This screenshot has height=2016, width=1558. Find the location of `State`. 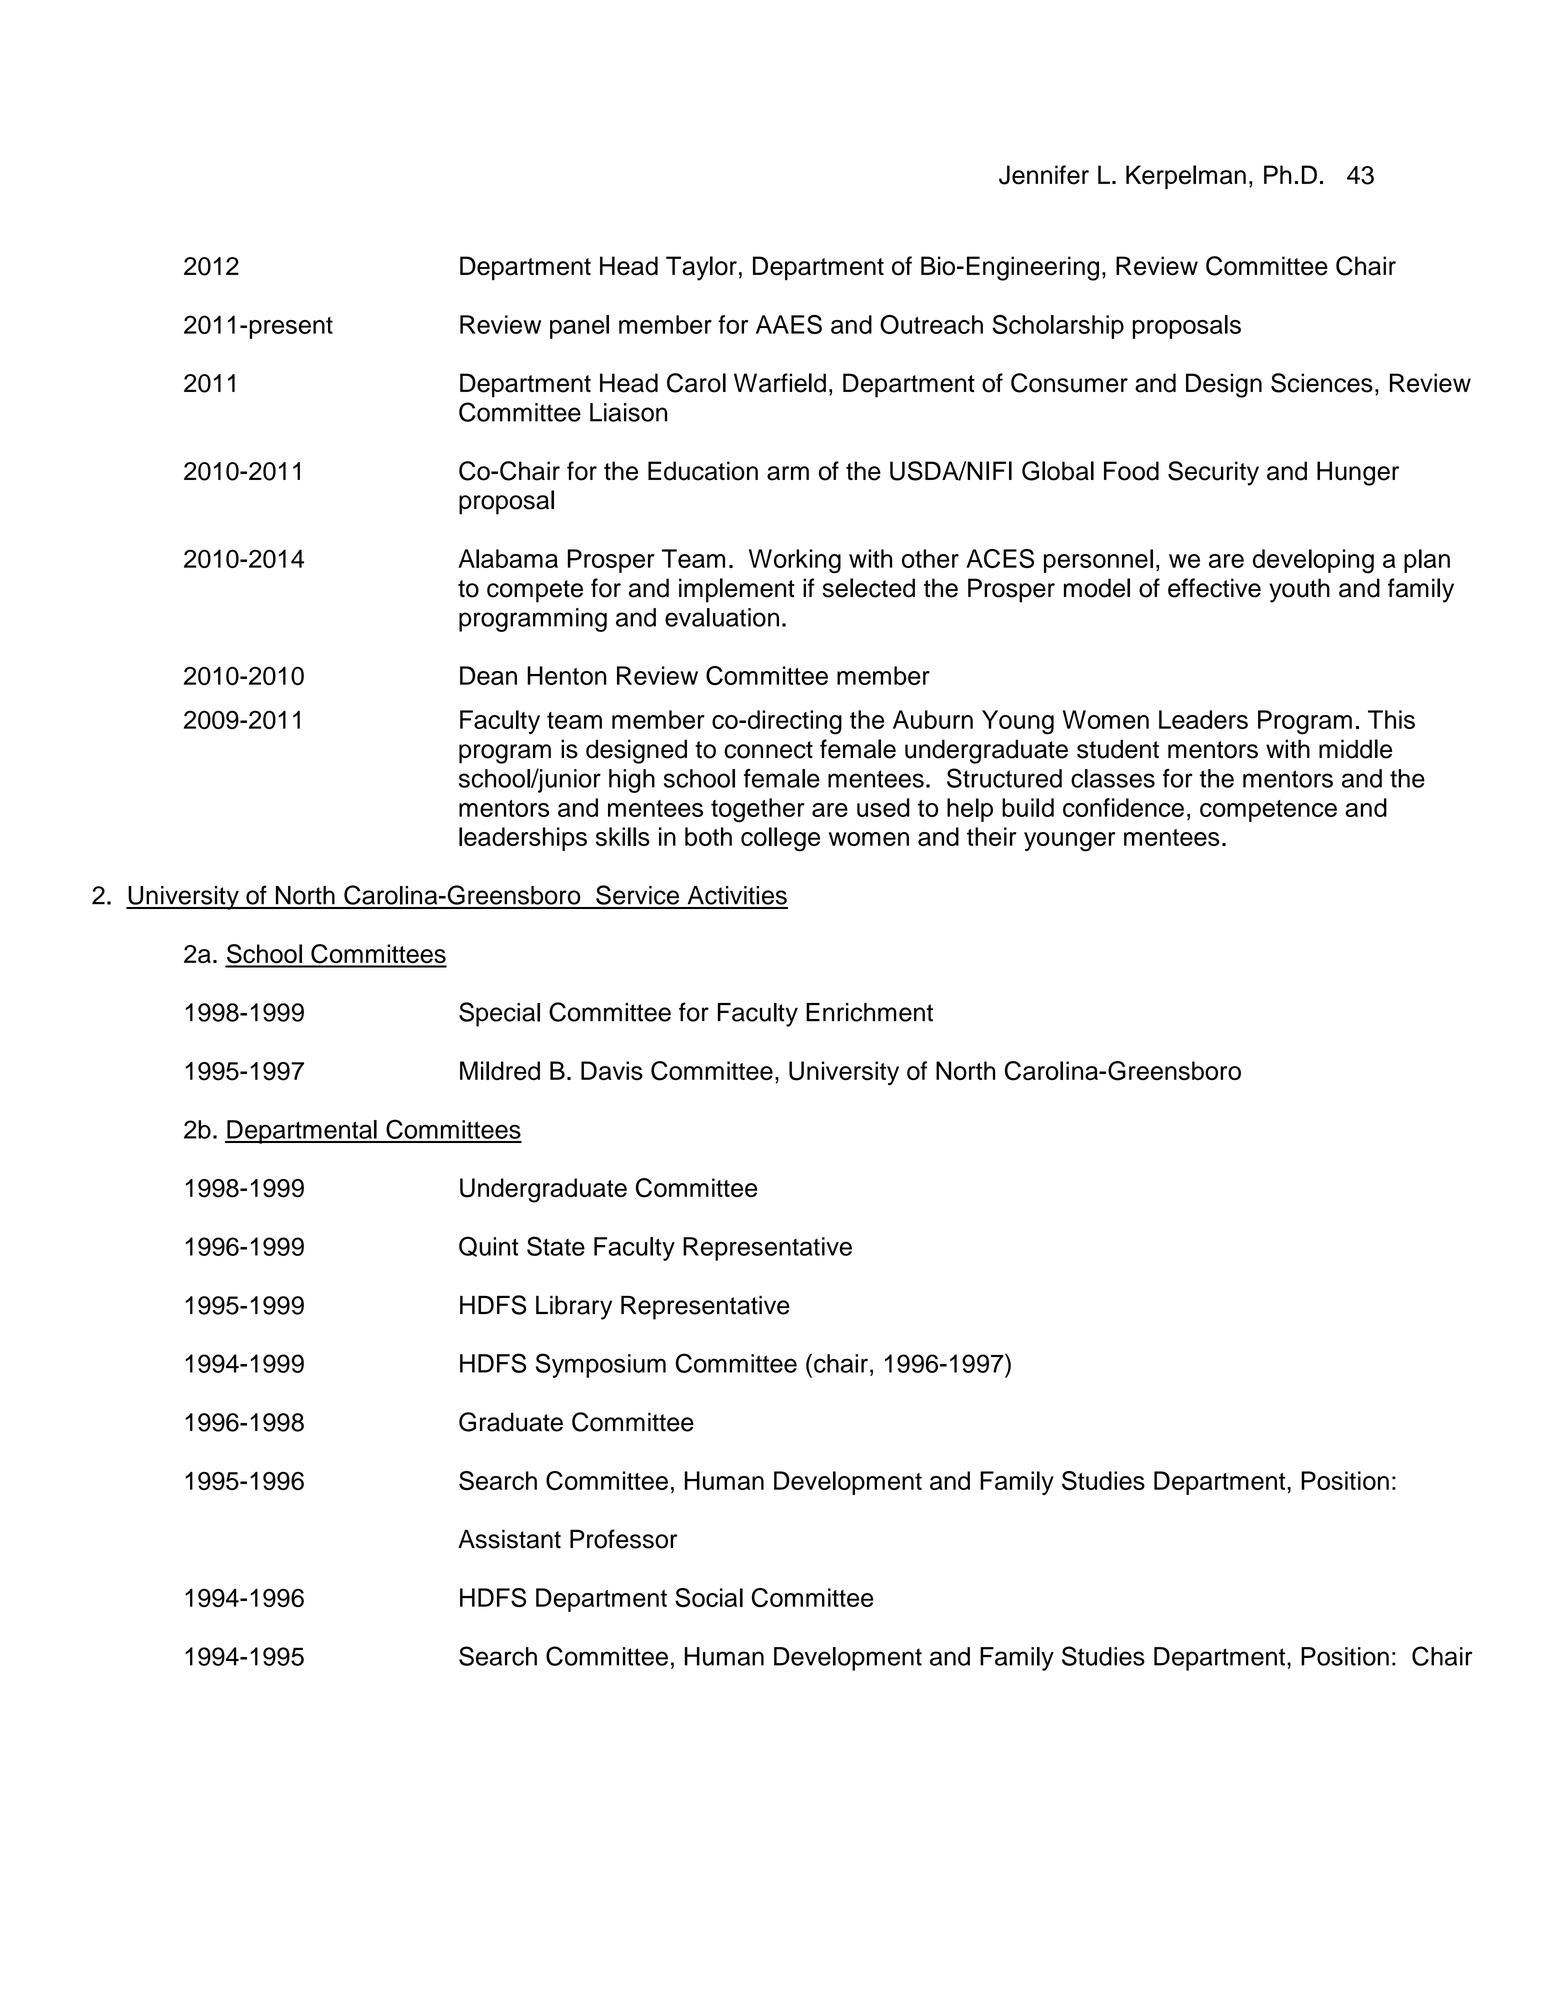

State is located at coordinates (556, 1246).
